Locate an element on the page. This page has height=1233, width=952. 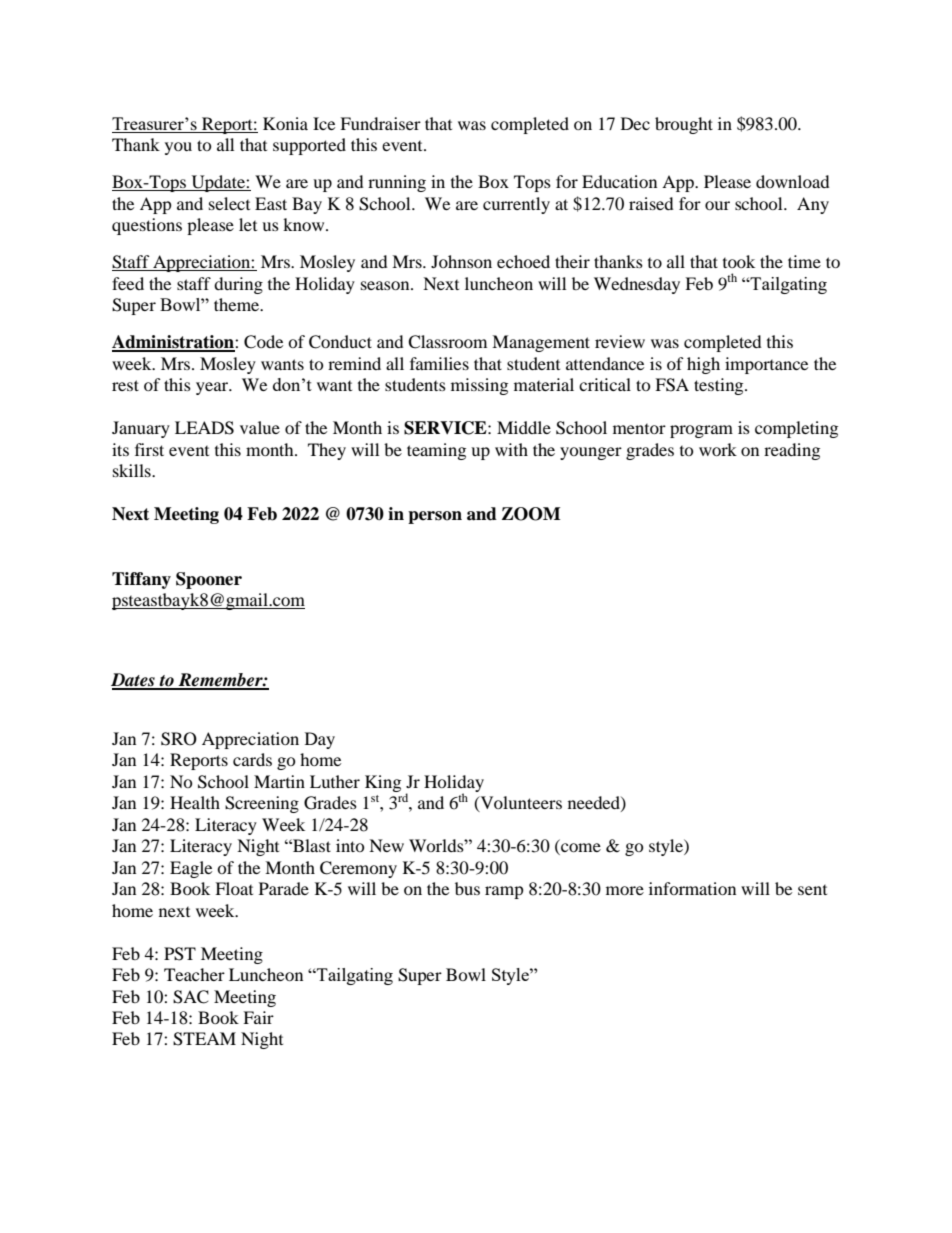
high is located at coordinates (703, 365).
